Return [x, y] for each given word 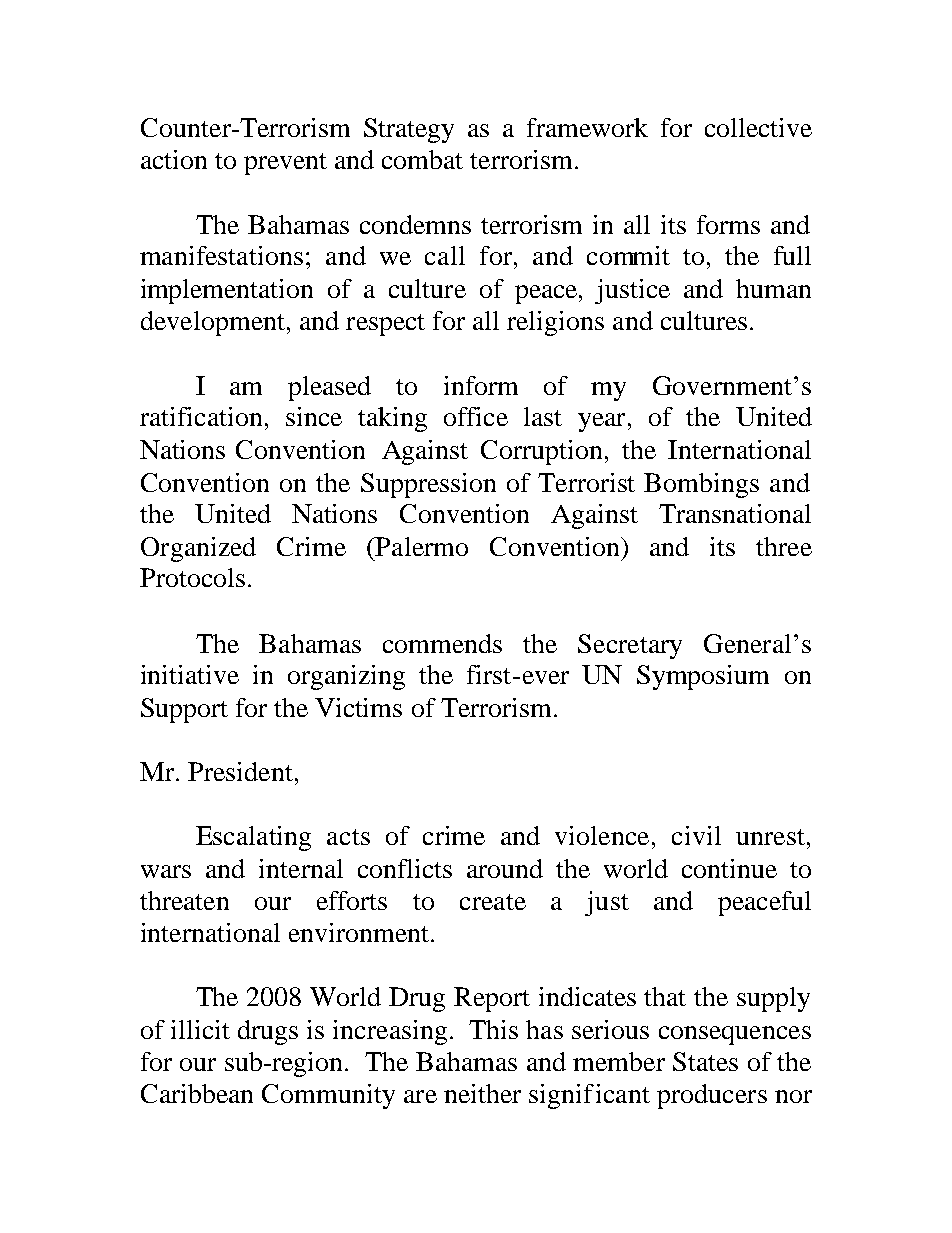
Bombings [701, 485]
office [476, 416]
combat [422, 159]
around [505, 868]
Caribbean [197, 1093]
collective [758, 127]
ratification [201, 416]
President [240, 771]
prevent [285, 164]
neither [482, 1093]
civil [696, 835]
